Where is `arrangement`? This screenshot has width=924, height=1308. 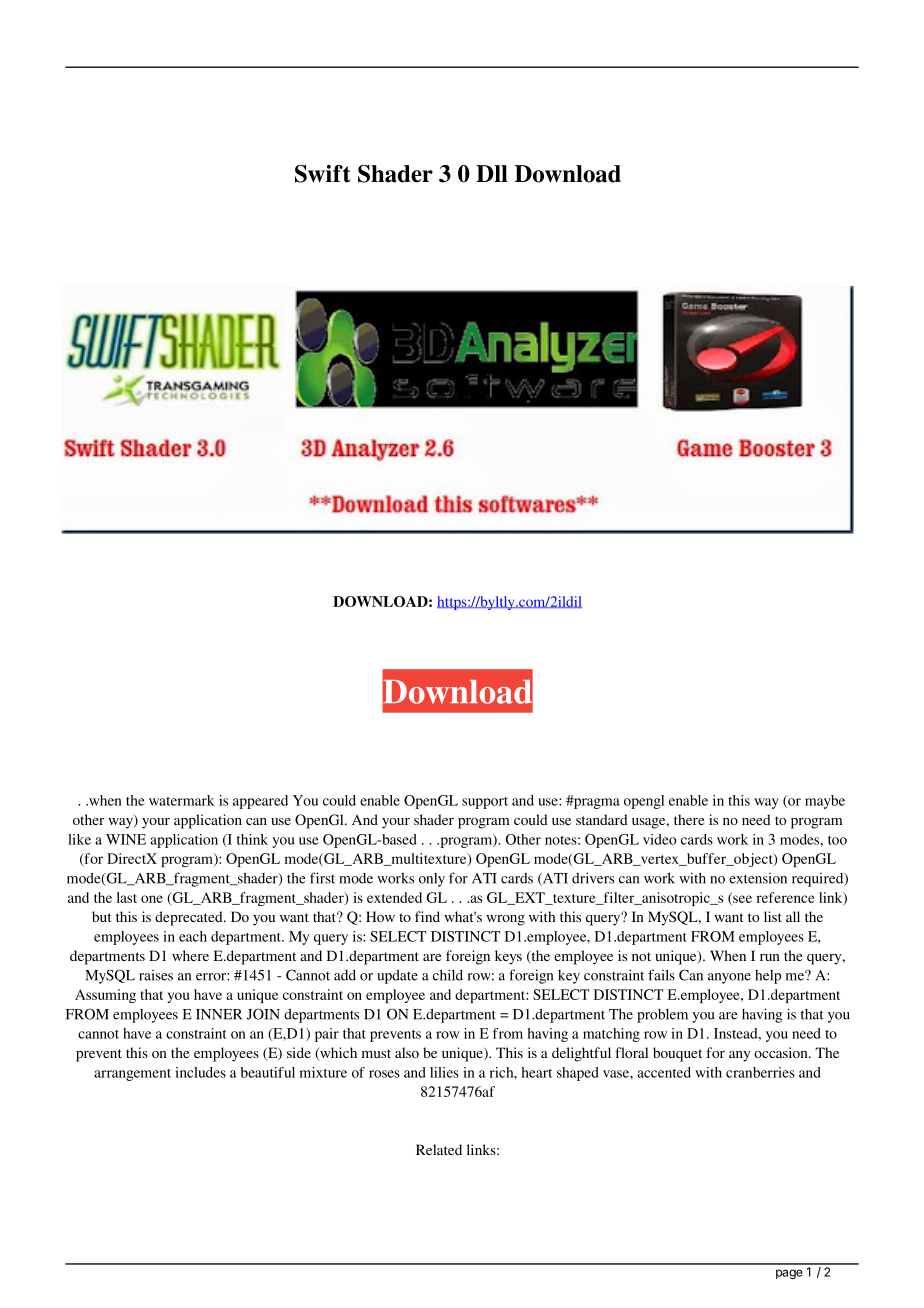
arrangement is located at coordinates (132, 1075).
